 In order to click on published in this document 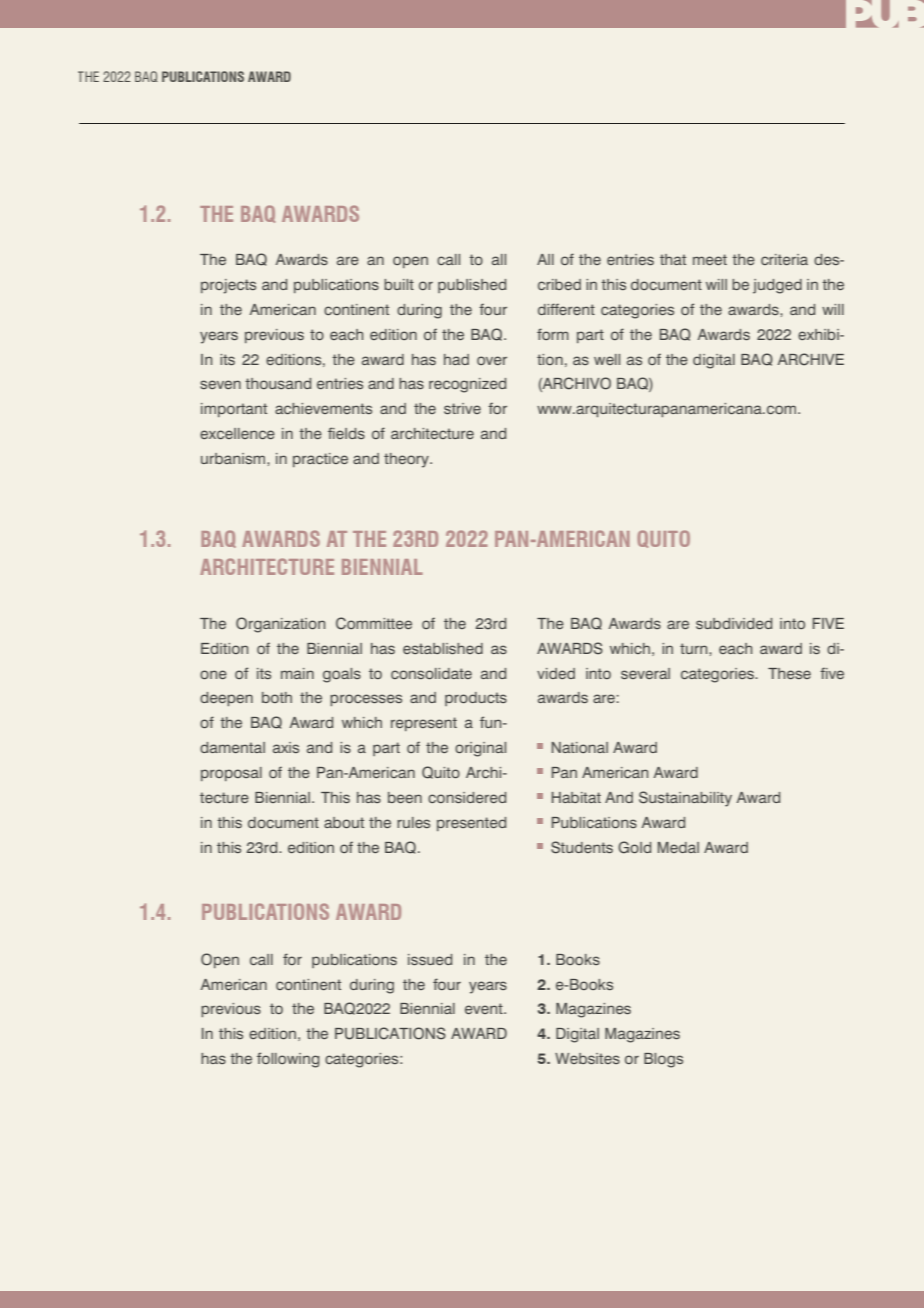, I will do `click(472, 286)`.
